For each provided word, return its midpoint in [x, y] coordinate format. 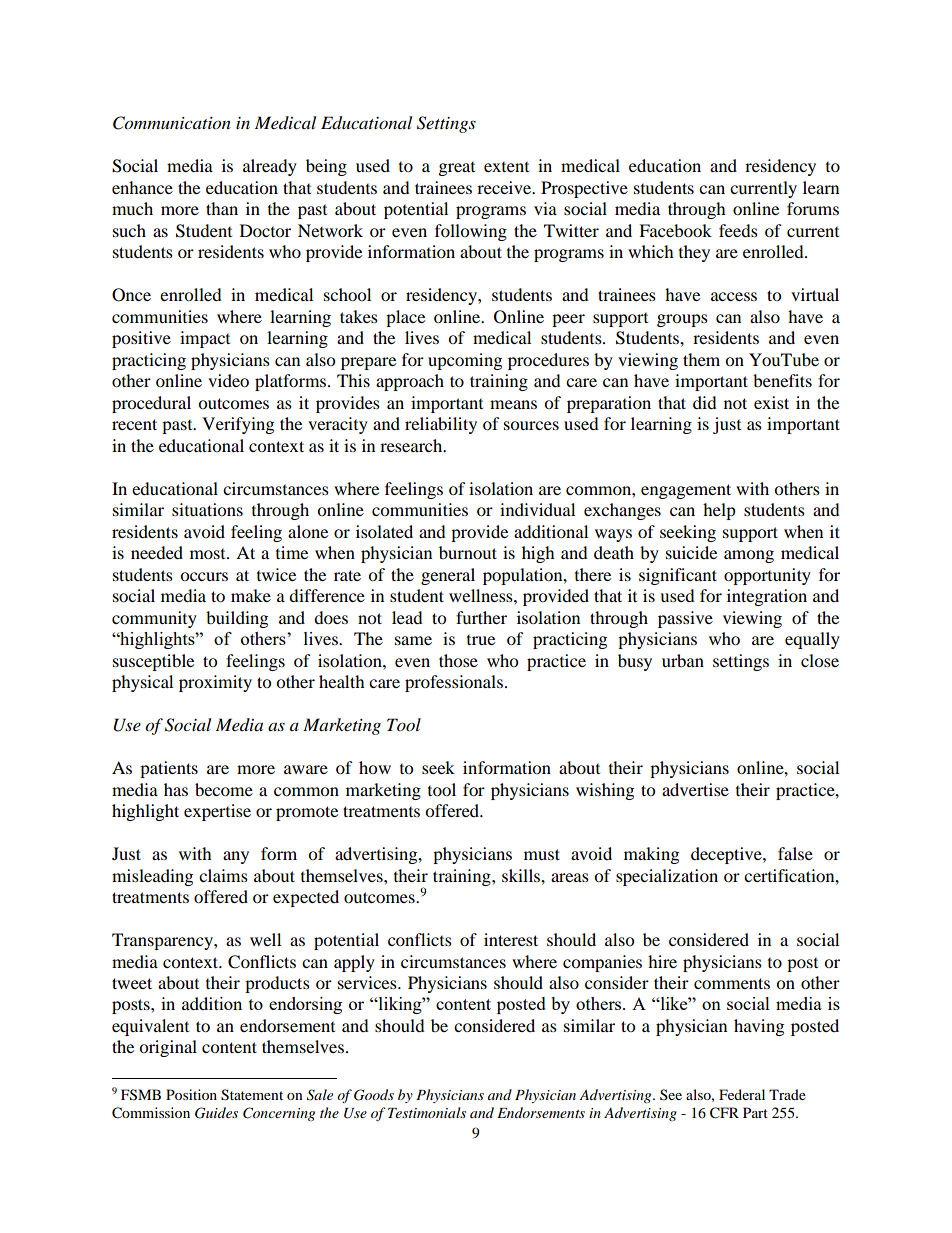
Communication [172, 123]
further [481, 617]
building [237, 619]
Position [191, 1094]
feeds [738, 230]
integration [767, 597]
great [457, 169]
